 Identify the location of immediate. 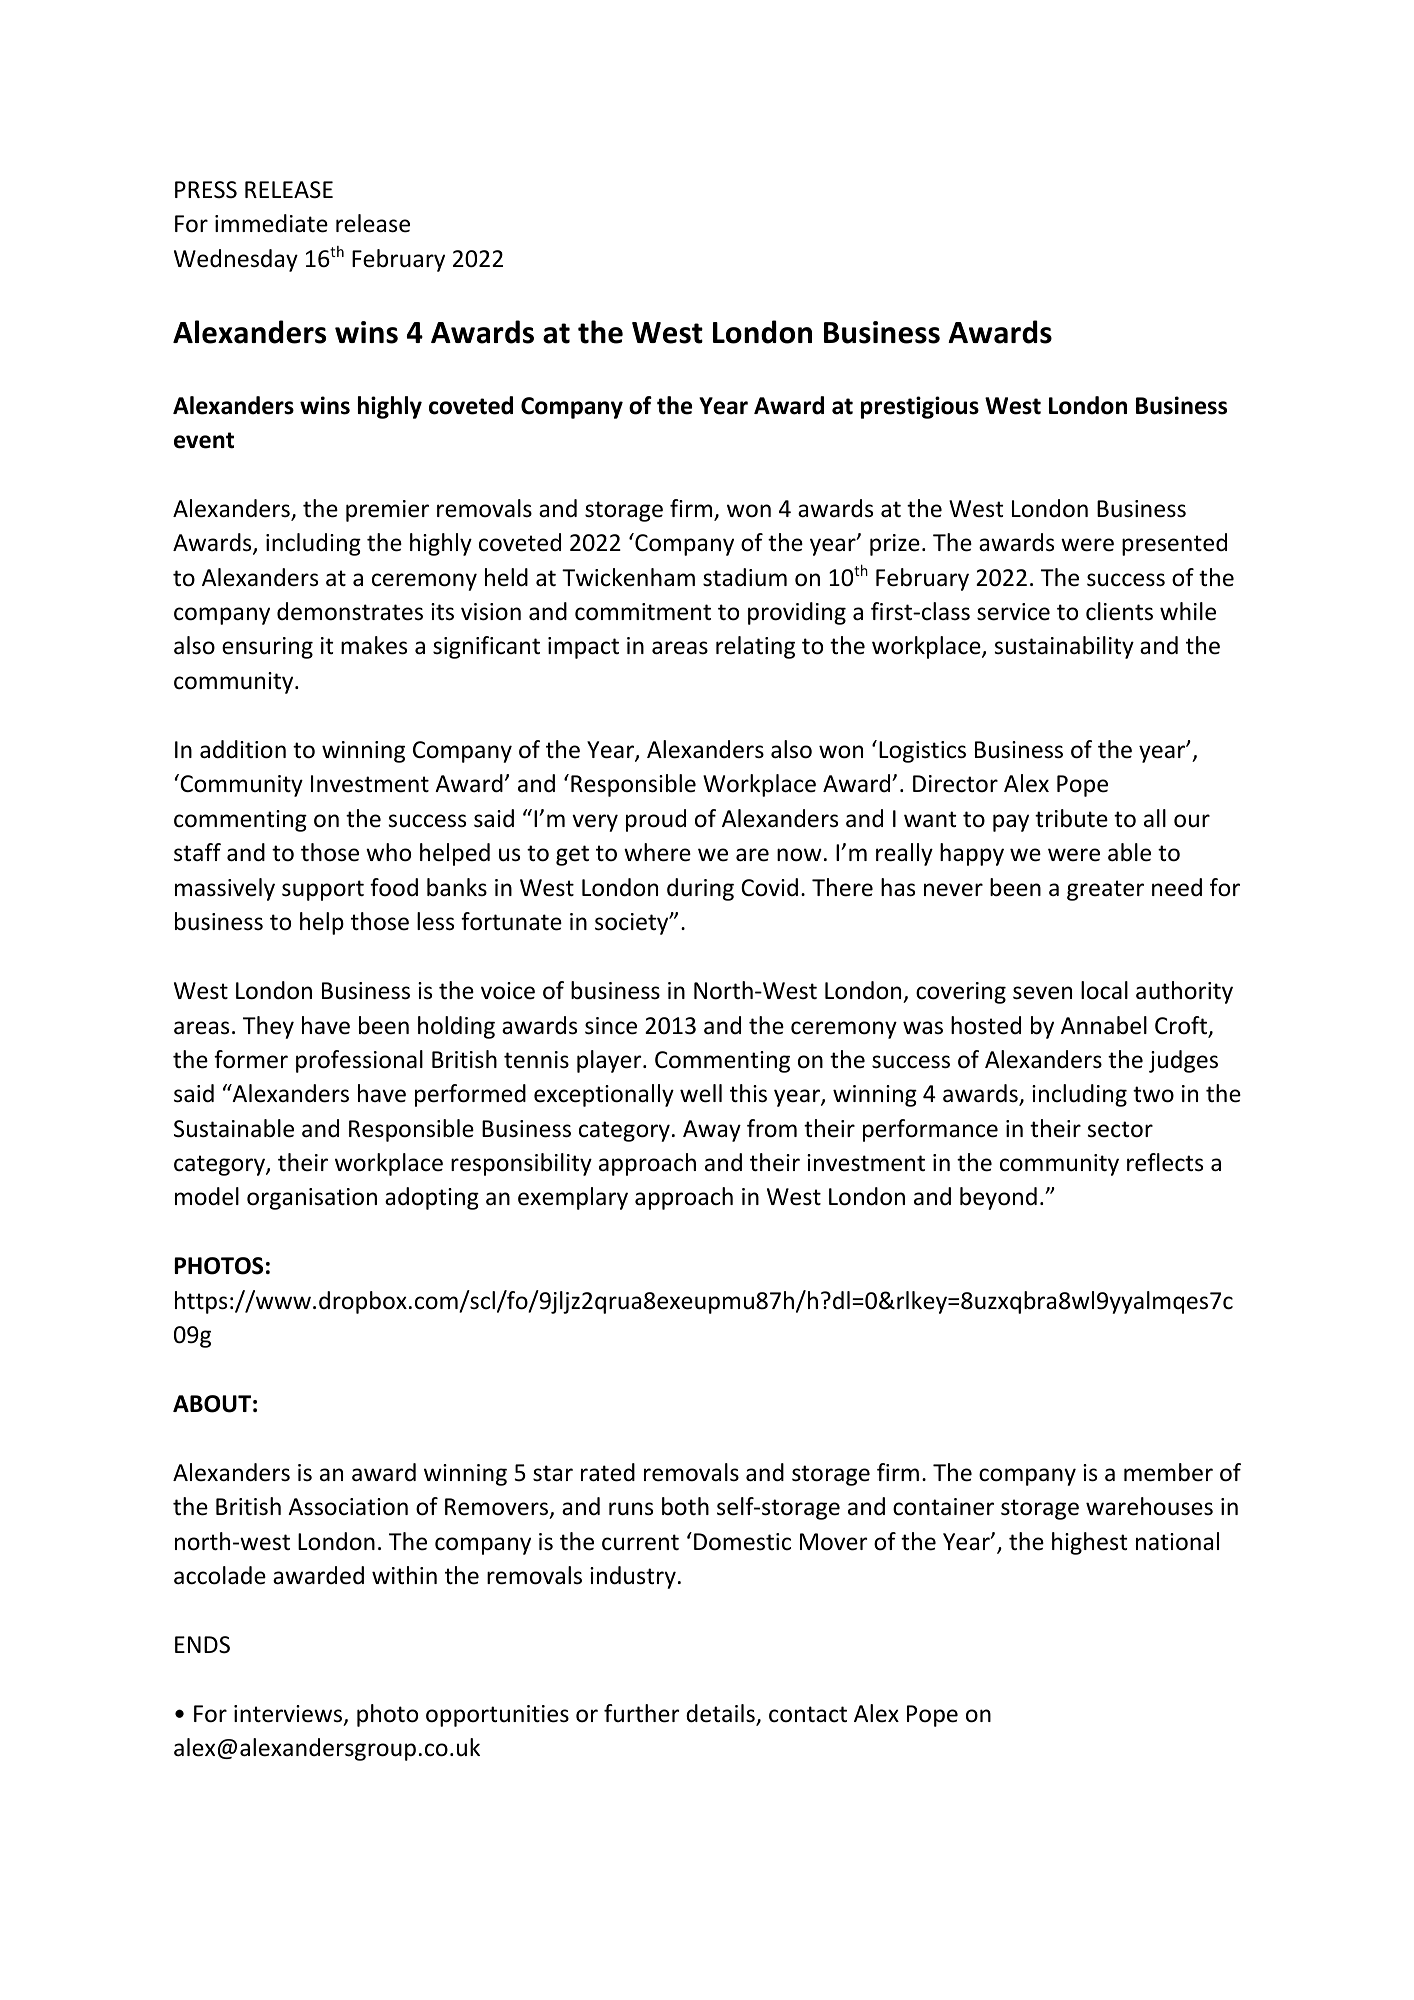
(271, 223).
